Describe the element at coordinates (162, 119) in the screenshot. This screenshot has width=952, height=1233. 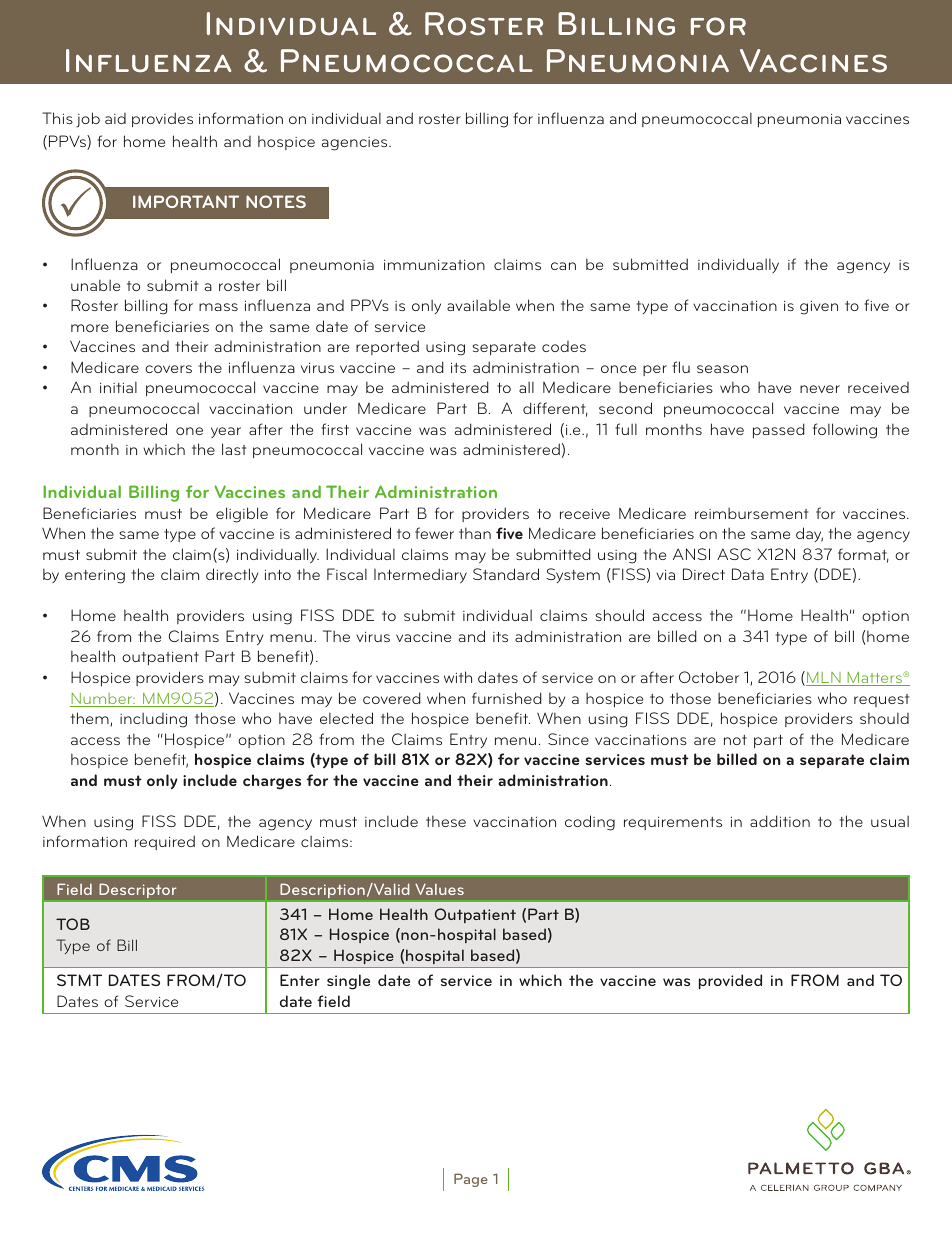
I see `provides` at that location.
